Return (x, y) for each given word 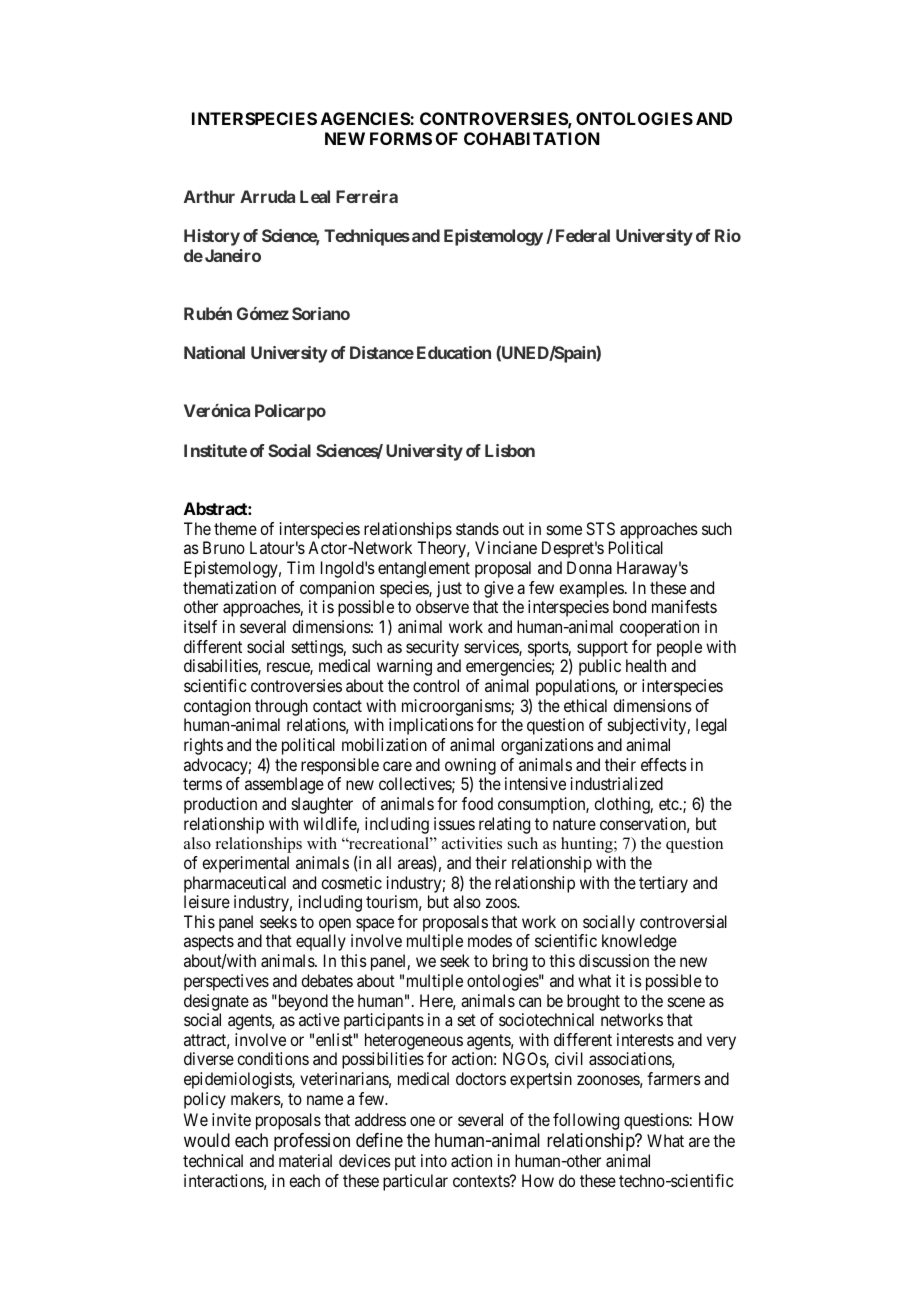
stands (477, 528)
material (305, 1160)
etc (669, 804)
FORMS (401, 138)
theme (235, 528)
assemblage (284, 785)
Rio (728, 235)
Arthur (209, 196)
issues (454, 823)
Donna (589, 567)
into (434, 1160)
